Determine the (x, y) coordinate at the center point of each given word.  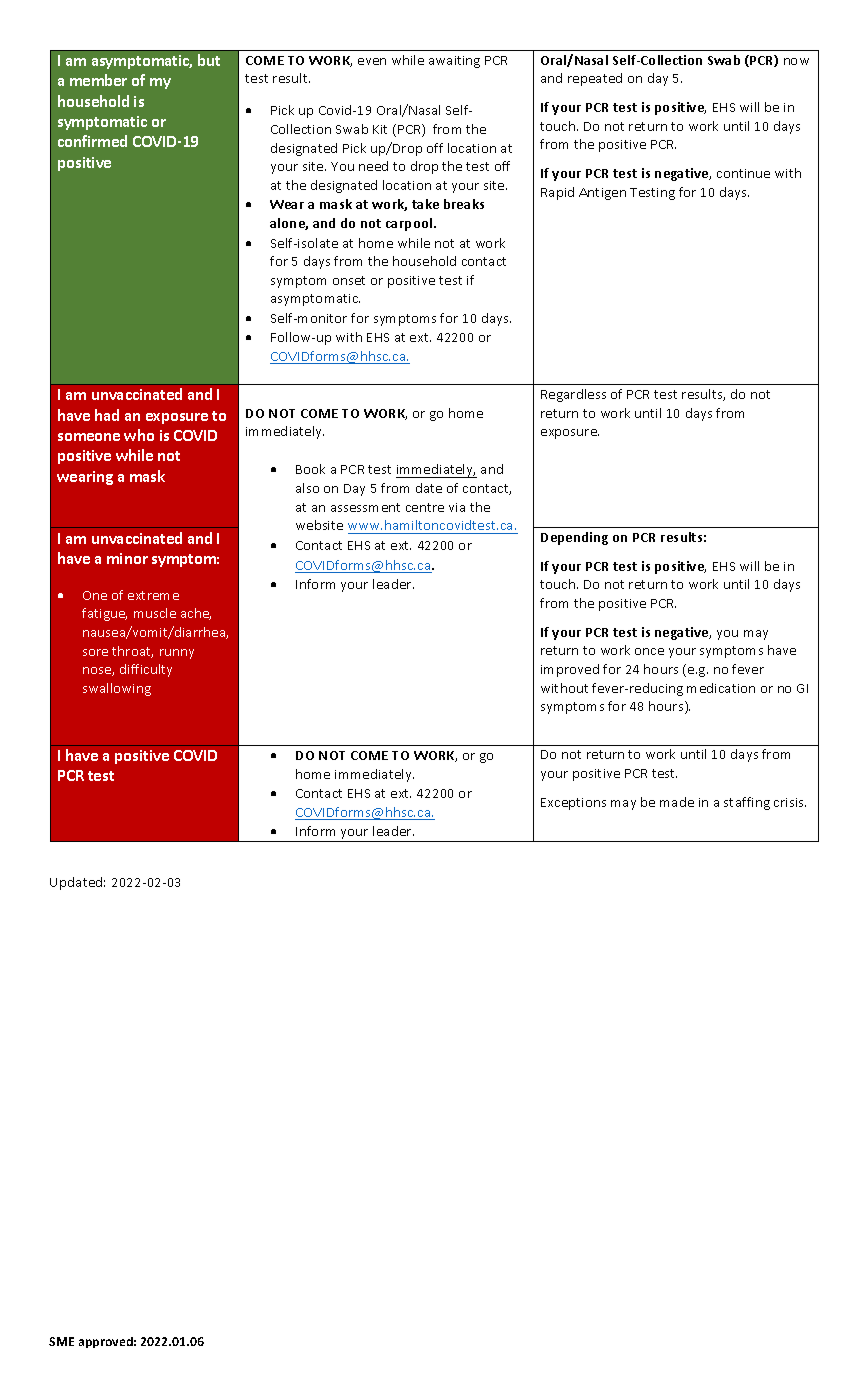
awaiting (454, 62)
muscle (155, 613)
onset (349, 280)
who (139, 435)
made (677, 802)
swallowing (117, 689)
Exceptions (573, 804)
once (649, 651)
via (457, 507)
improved (570, 670)
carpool (410, 224)
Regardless (573, 395)
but (209, 60)
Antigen (602, 194)
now (796, 61)
